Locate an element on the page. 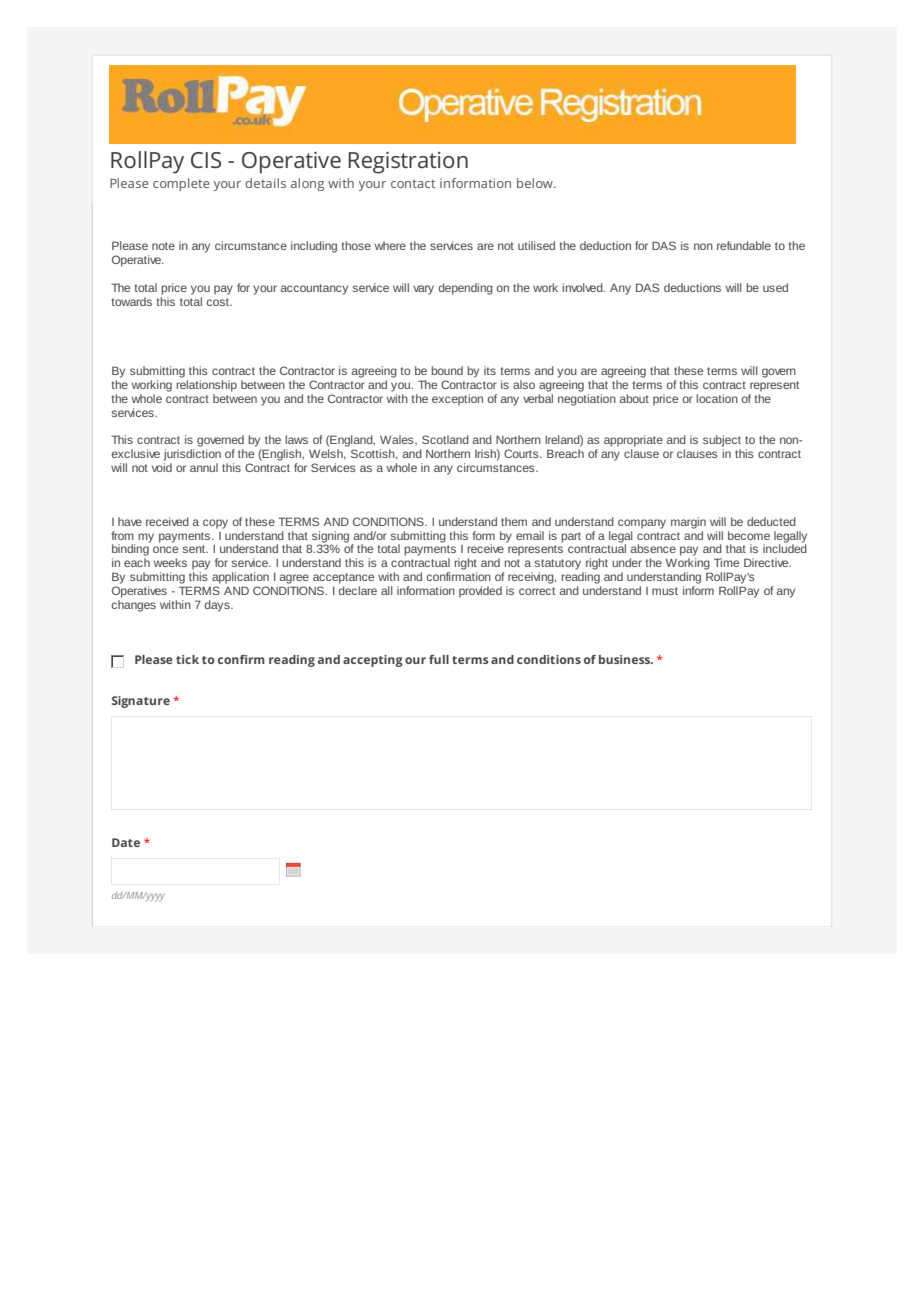 This page has width=924, height=1308. copy is located at coordinates (215, 524).
